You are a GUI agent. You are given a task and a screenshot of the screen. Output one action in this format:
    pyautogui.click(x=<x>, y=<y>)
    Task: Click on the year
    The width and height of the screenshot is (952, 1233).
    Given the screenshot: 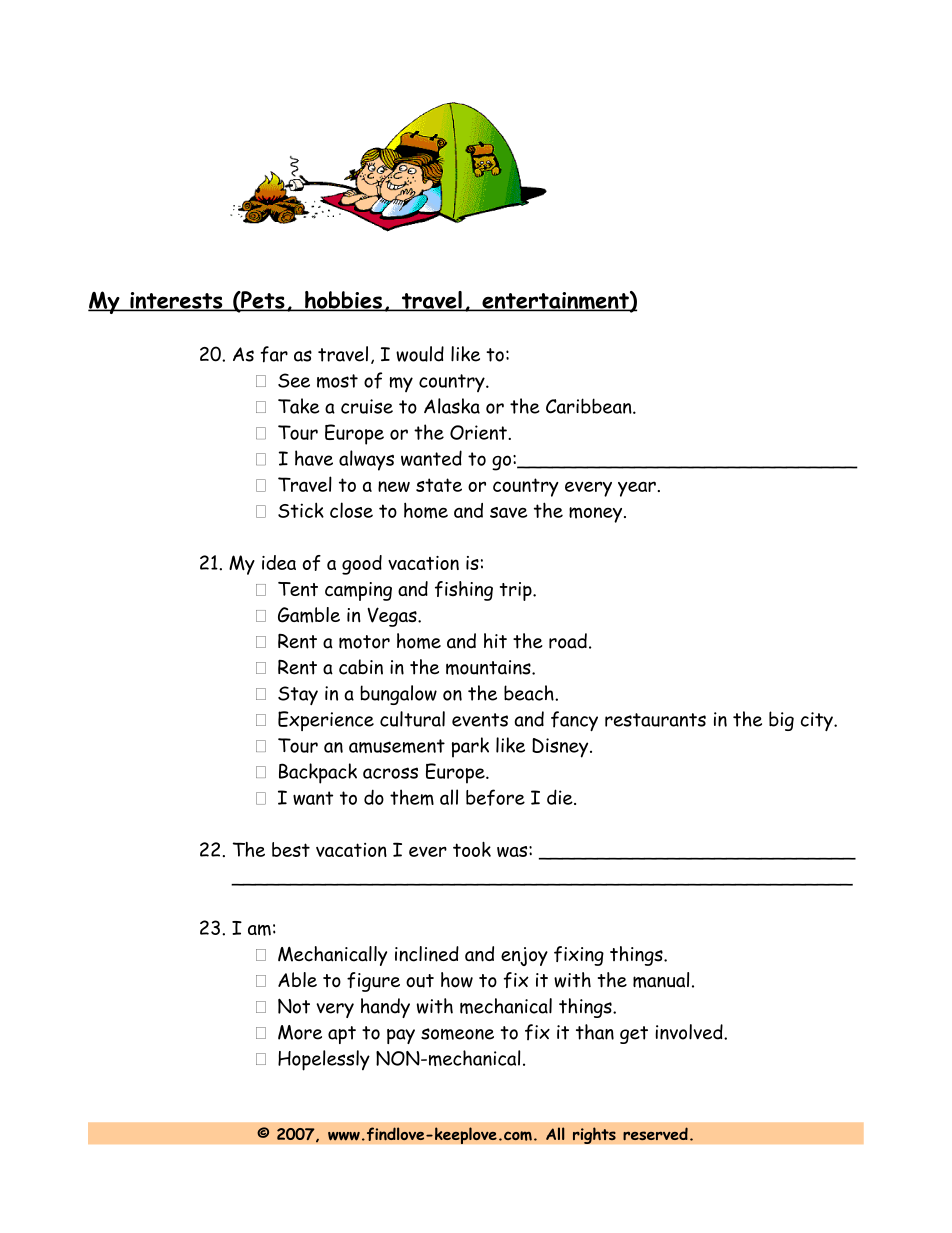 What is the action you would take?
    pyautogui.click(x=637, y=489)
